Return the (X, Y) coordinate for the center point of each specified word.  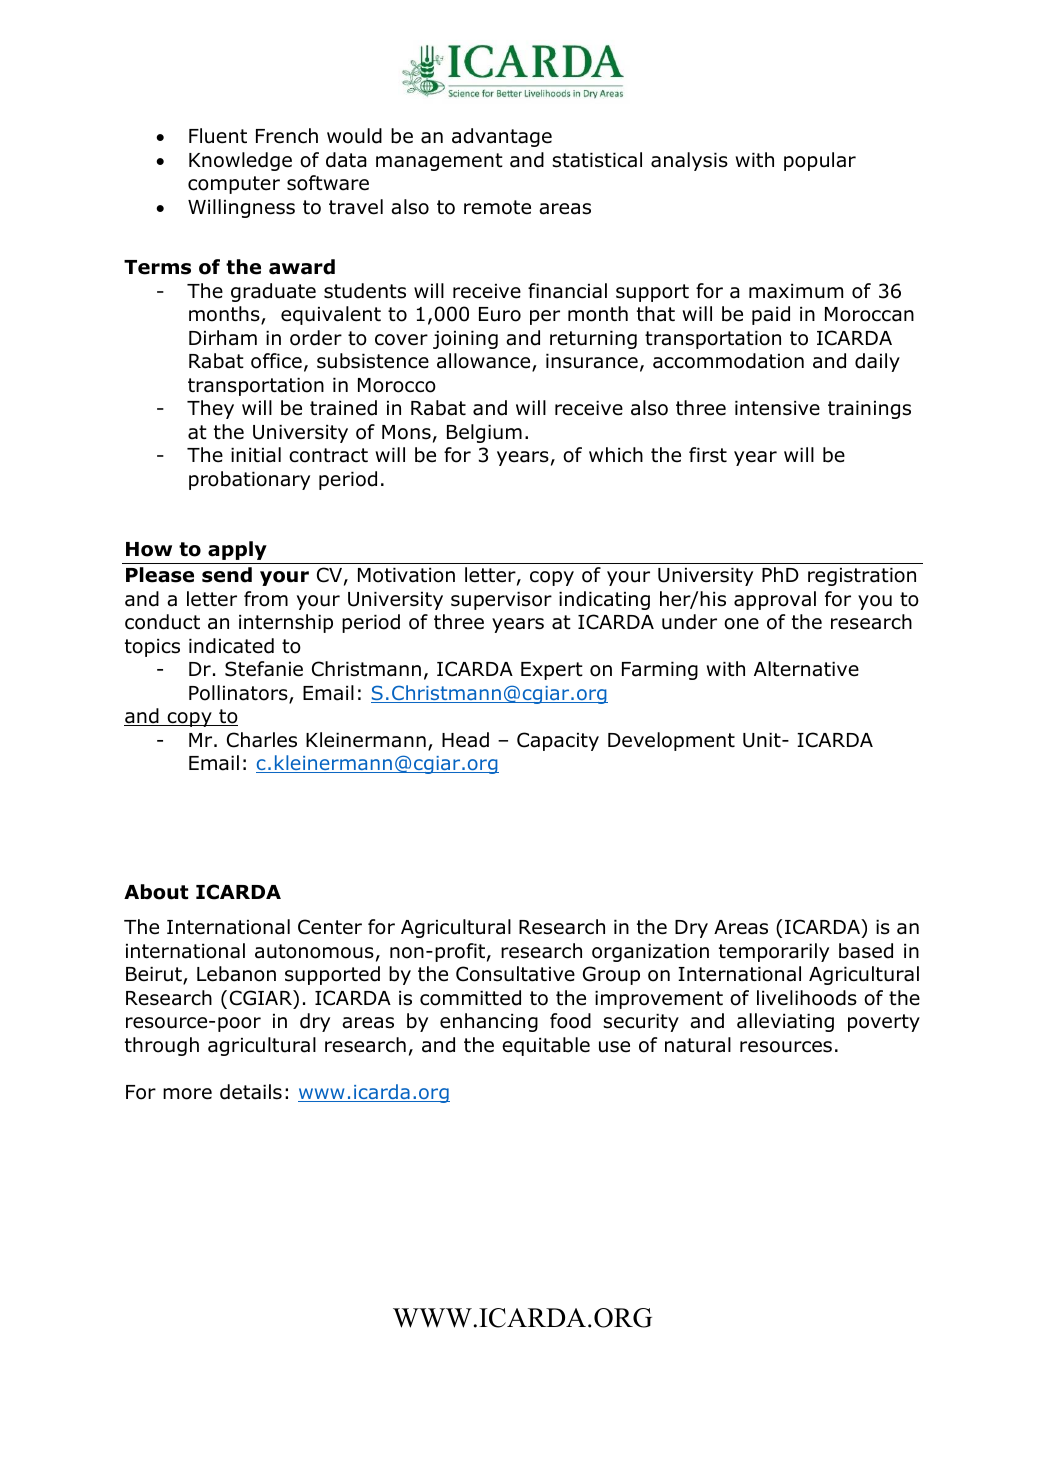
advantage (502, 137)
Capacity (558, 741)
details (251, 1092)
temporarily (774, 952)
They (210, 409)
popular (820, 161)
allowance (485, 362)
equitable (546, 1046)
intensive (777, 408)
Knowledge (240, 161)
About (156, 892)
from (266, 599)
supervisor (501, 601)
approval (775, 600)
